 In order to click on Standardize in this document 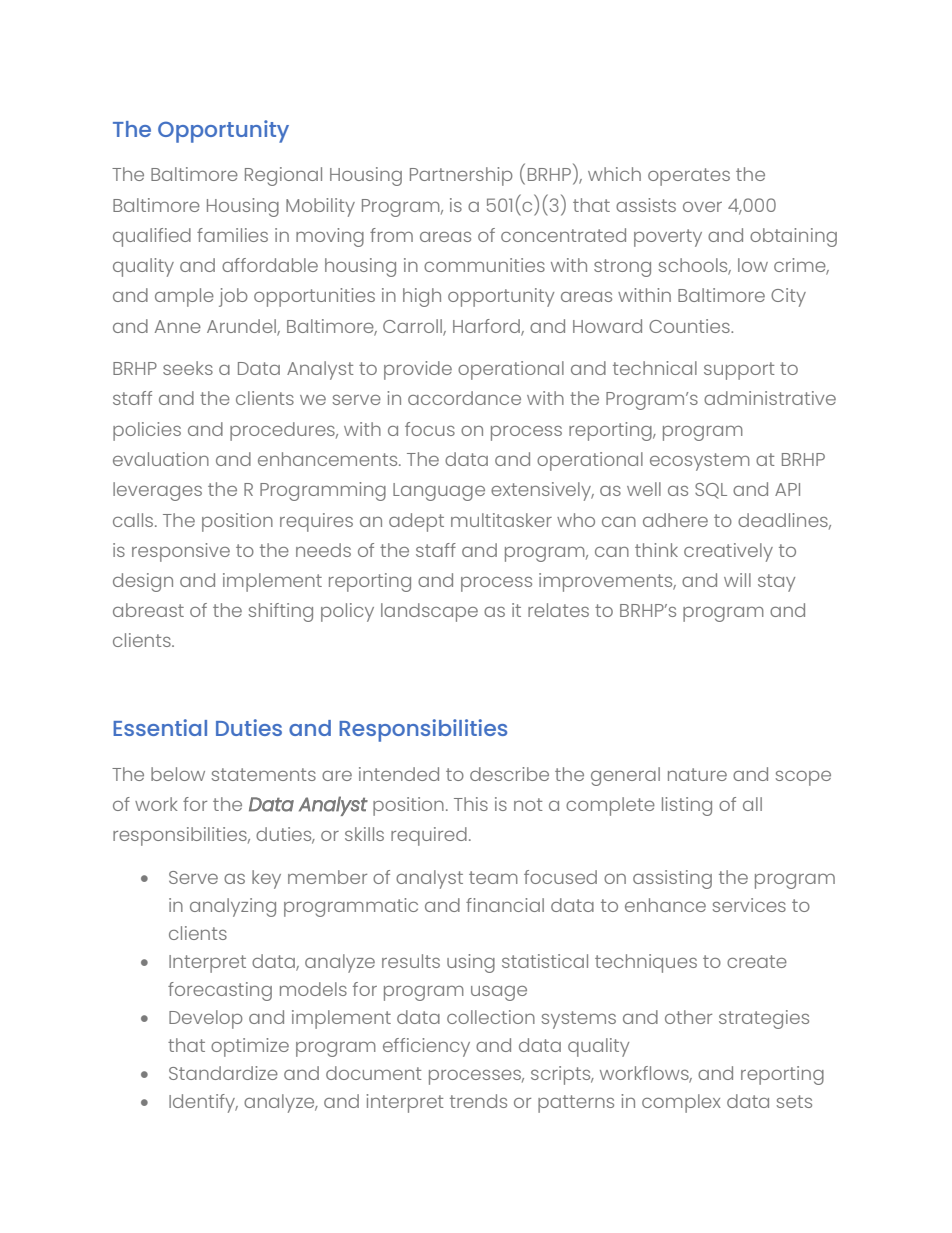, I will do `click(223, 1073)`.
